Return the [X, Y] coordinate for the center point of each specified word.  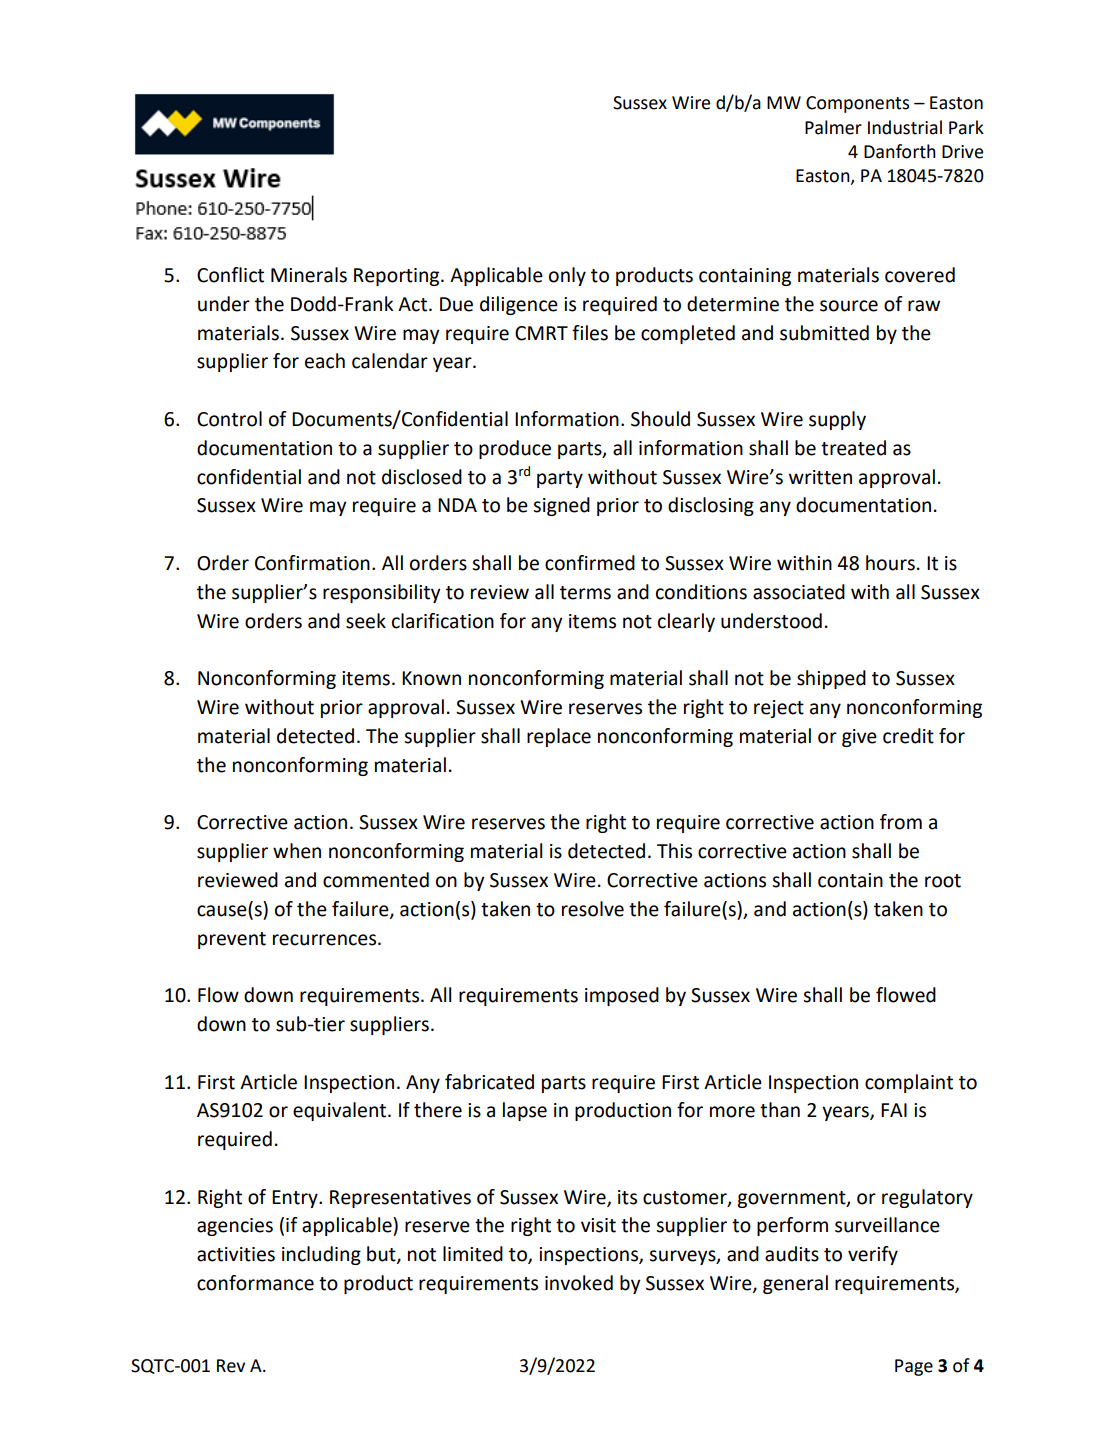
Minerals [309, 275]
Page [914, 1367]
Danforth [900, 151]
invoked [579, 1283]
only [567, 276]
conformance [255, 1283]
